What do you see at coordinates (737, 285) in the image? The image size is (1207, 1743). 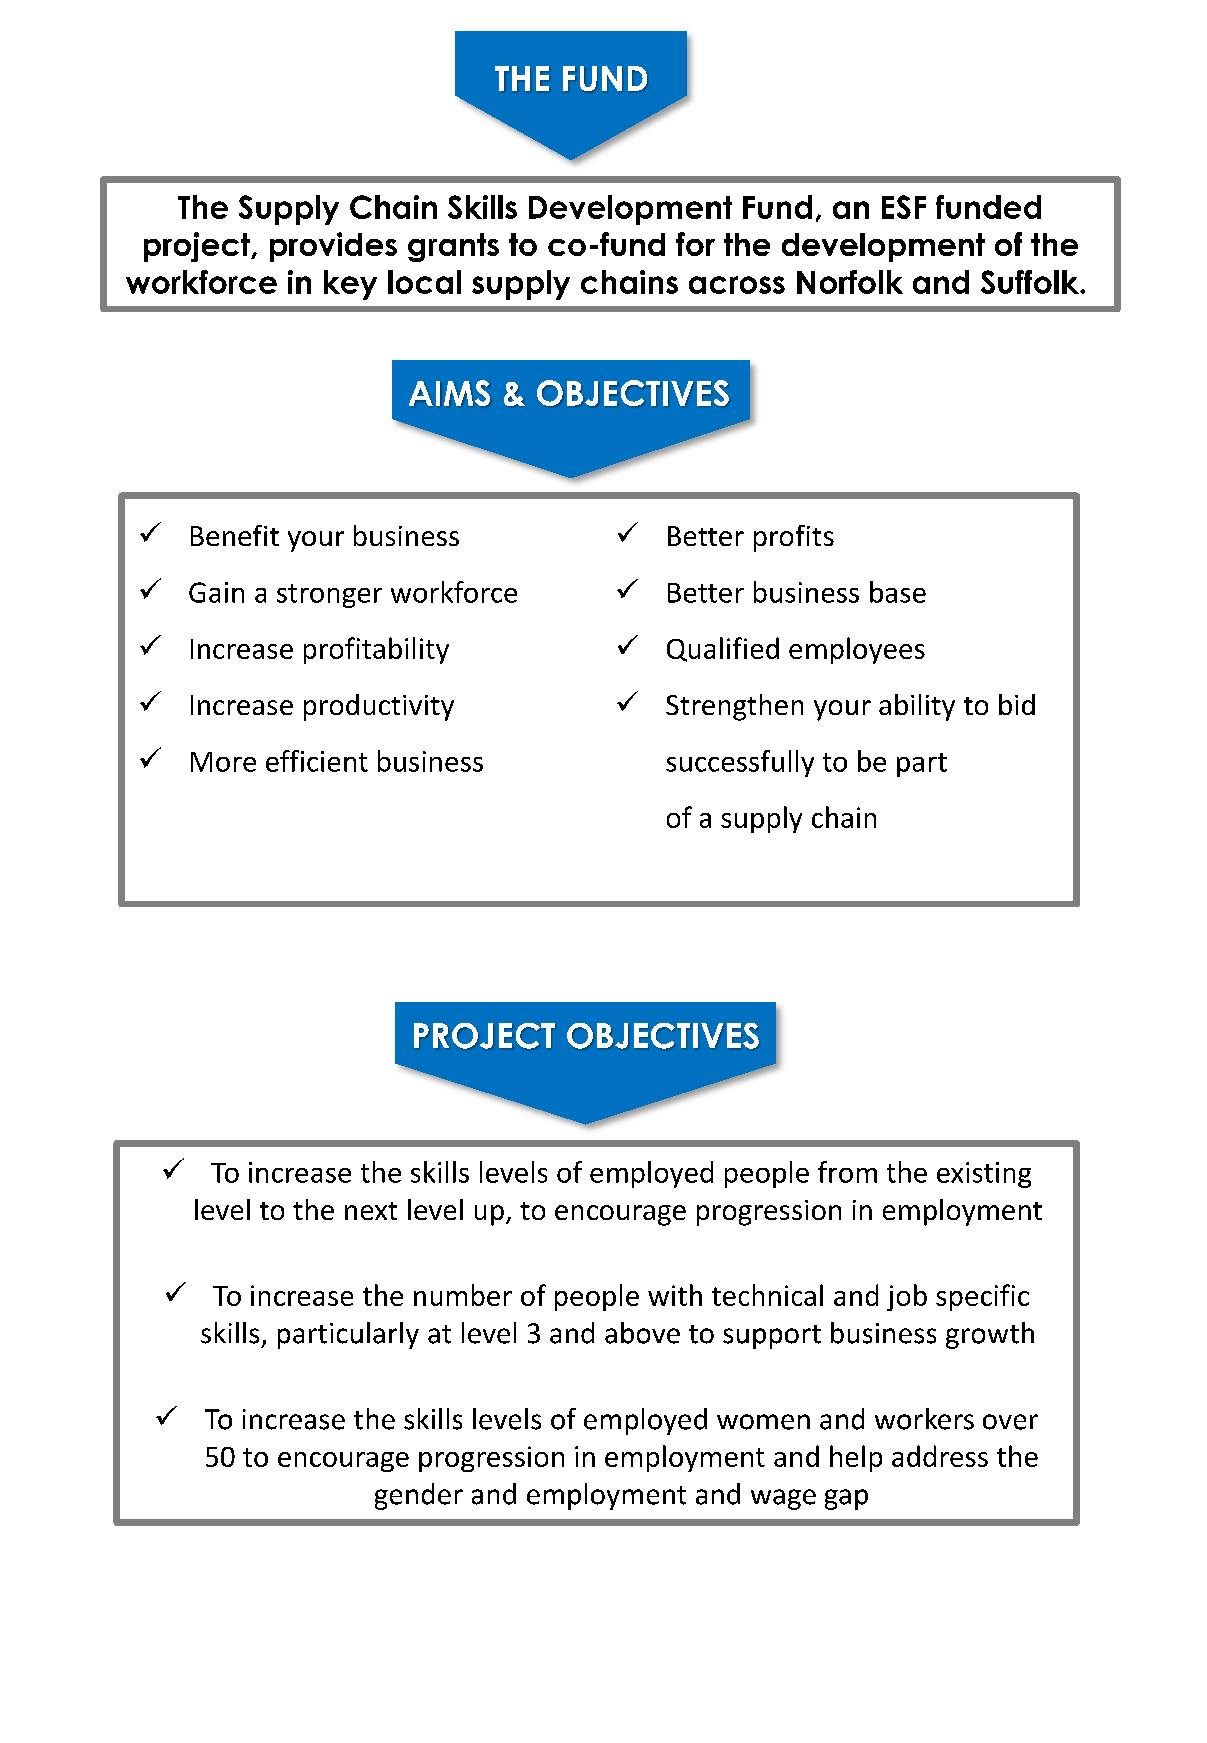 I see `across` at bounding box center [737, 285].
